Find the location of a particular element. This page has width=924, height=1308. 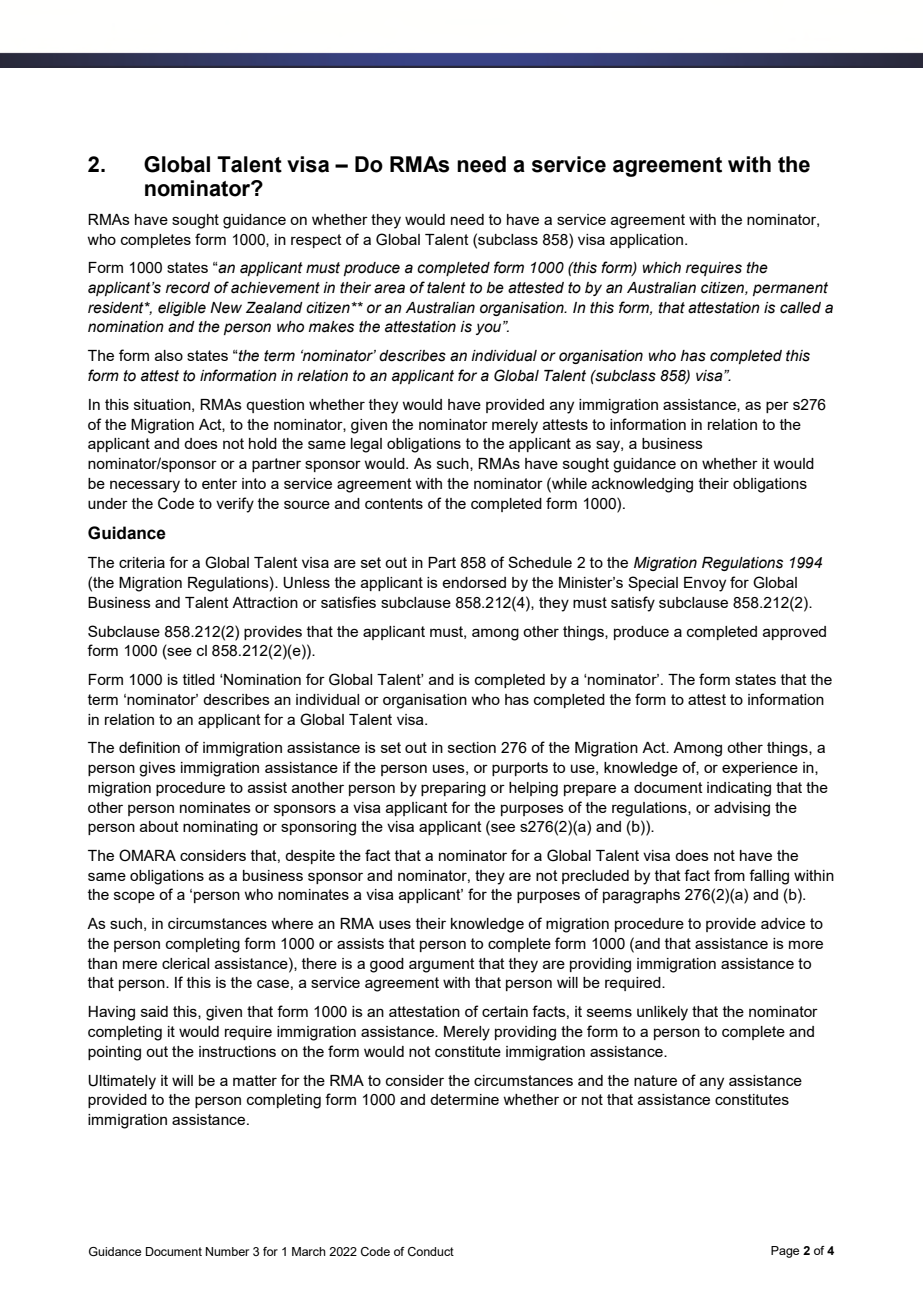

Number is located at coordinates (227, 1251).
